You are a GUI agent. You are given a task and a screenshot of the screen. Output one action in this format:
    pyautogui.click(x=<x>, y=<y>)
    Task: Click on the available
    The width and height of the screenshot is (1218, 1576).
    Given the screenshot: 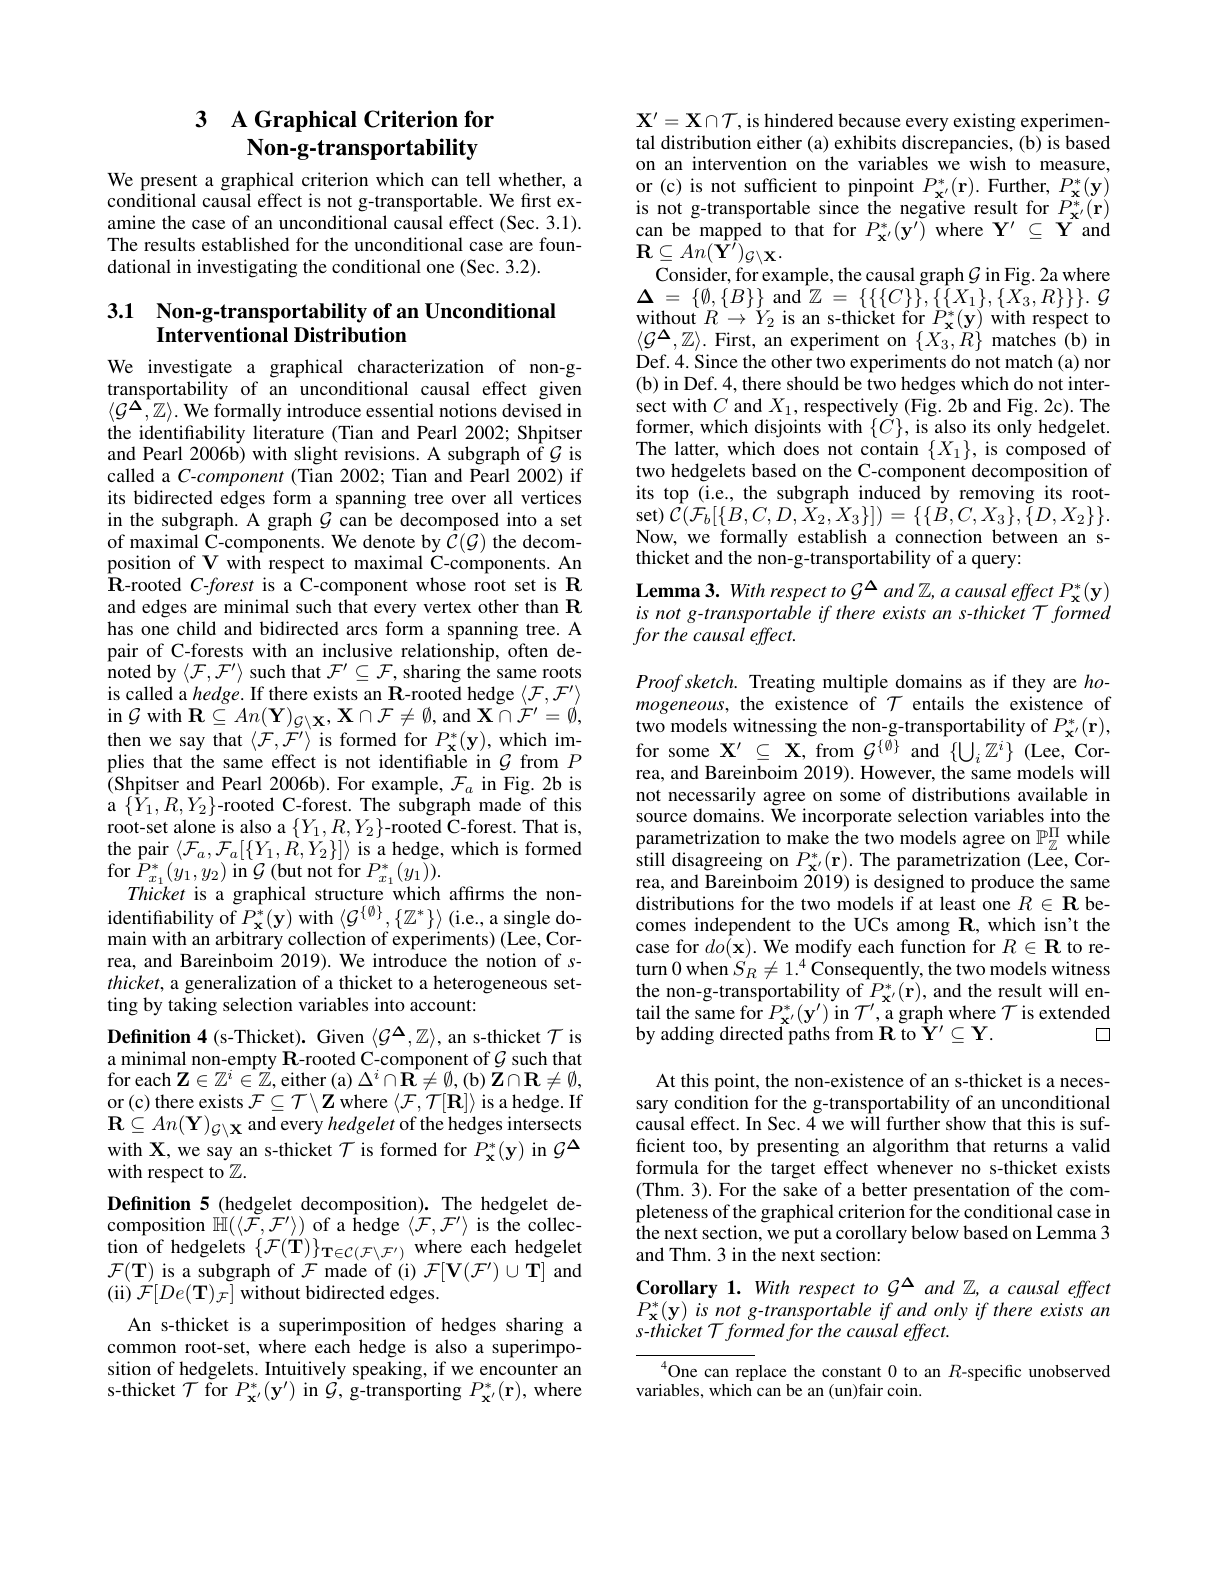 What is the action you would take?
    pyautogui.click(x=1053, y=794)
